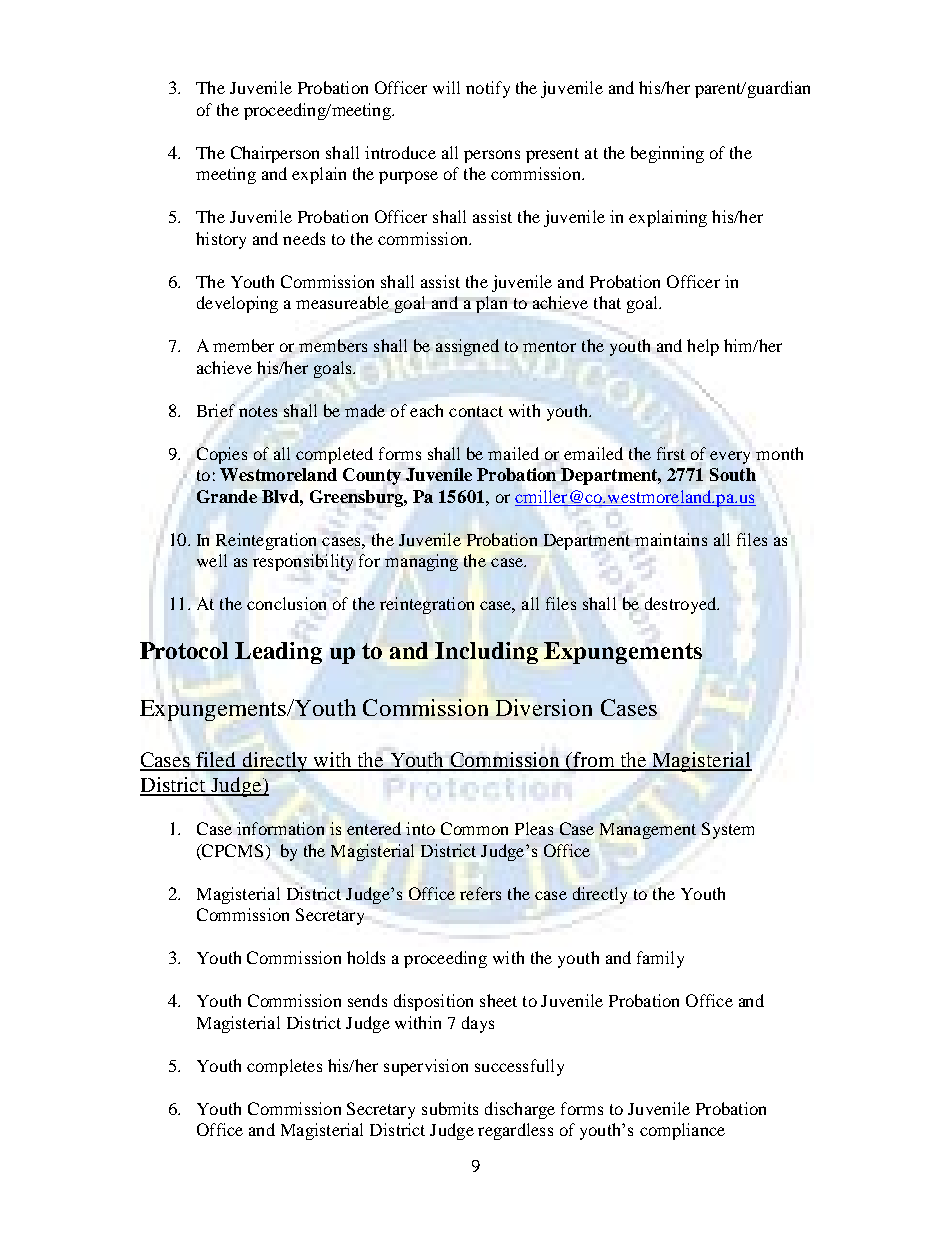 This document has height=1233, width=952. I want to click on System, so click(728, 830).
